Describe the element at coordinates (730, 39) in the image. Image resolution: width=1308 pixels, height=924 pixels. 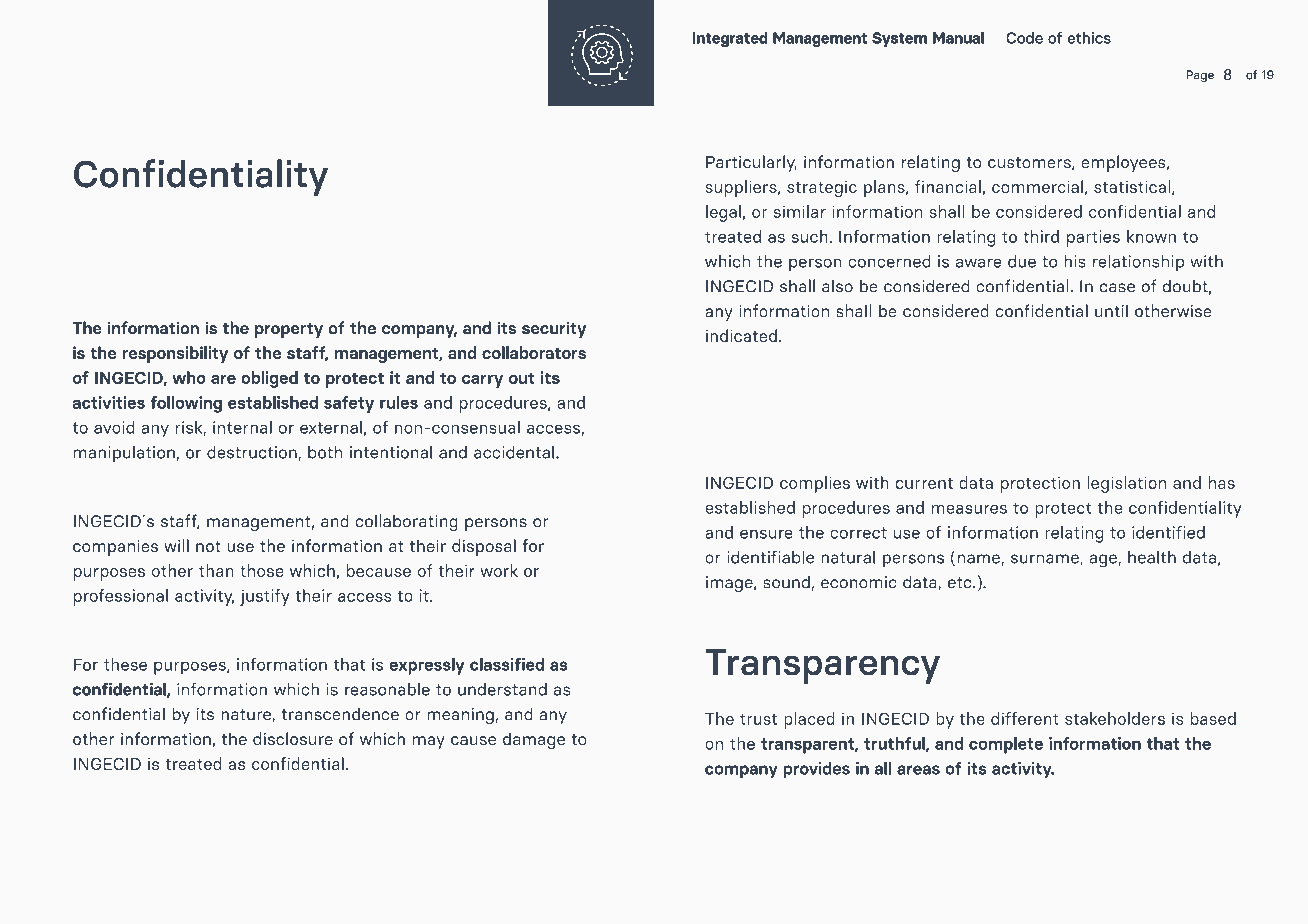
I see `Integrated` at that location.
